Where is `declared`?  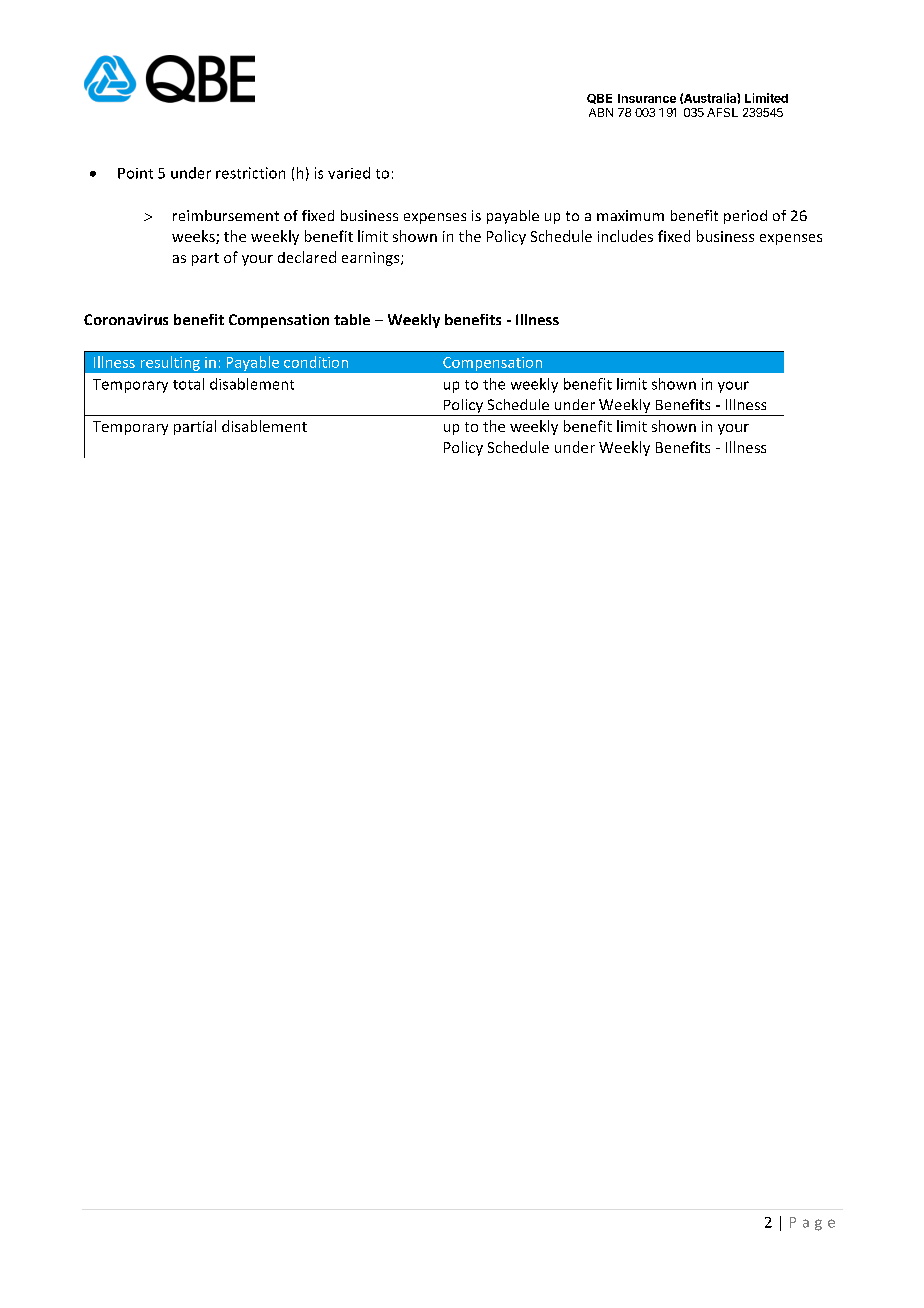 declared is located at coordinates (307, 257).
